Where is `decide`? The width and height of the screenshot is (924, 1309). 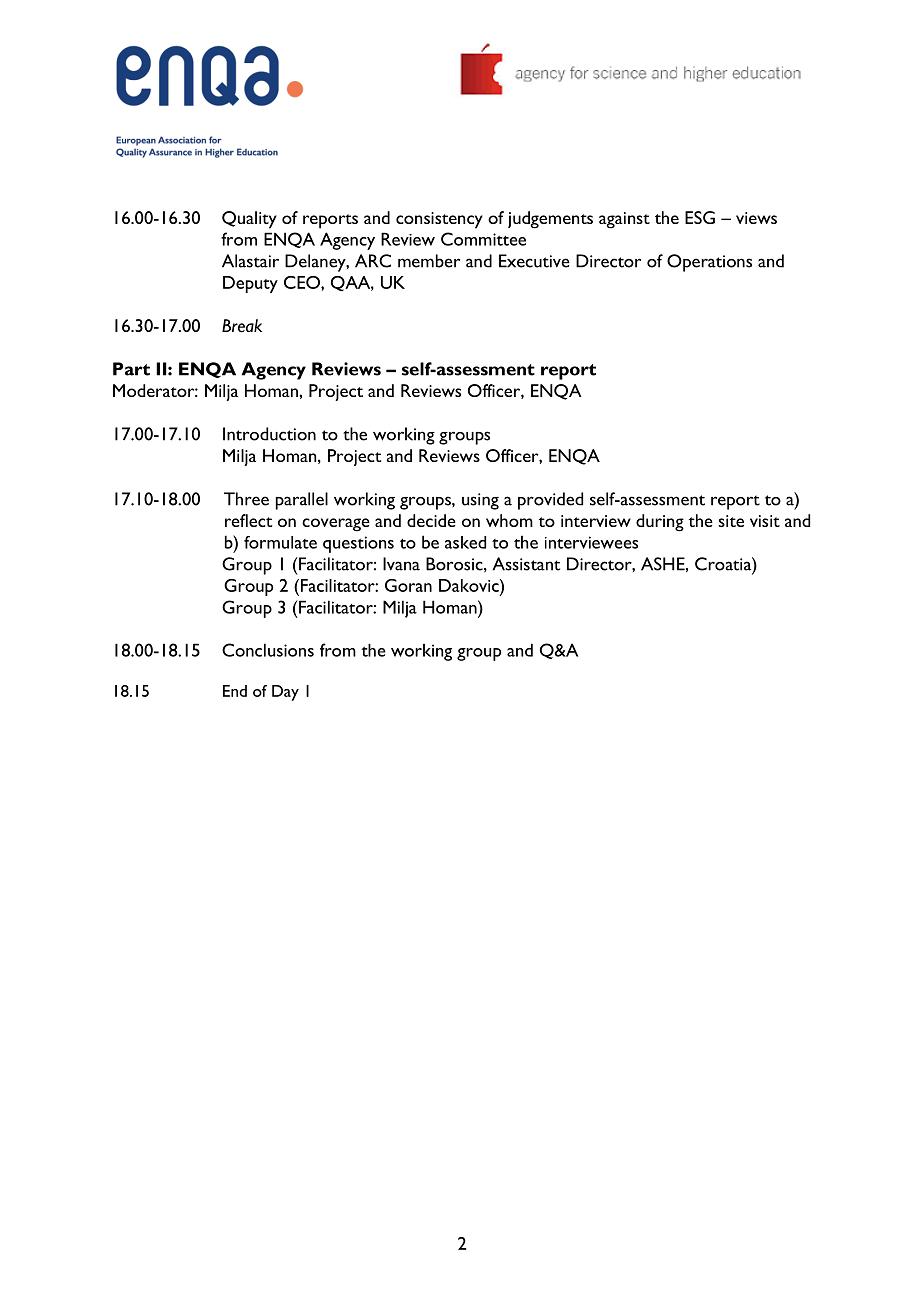
decide is located at coordinates (431, 520).
